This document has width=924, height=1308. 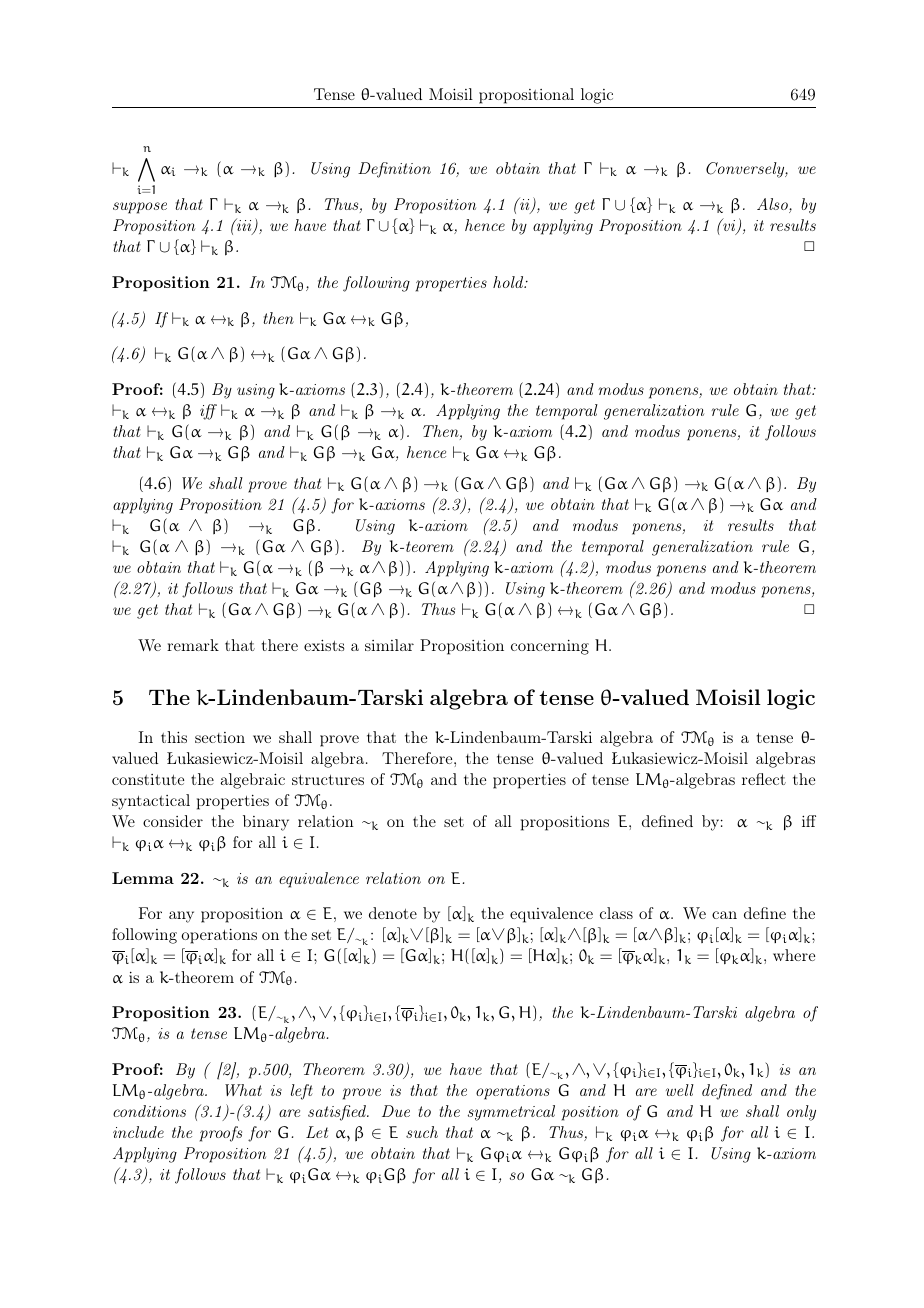 What do you see at coordinates (244, 226) in the document?
I see `iii` at bounding box center [244, 226].
